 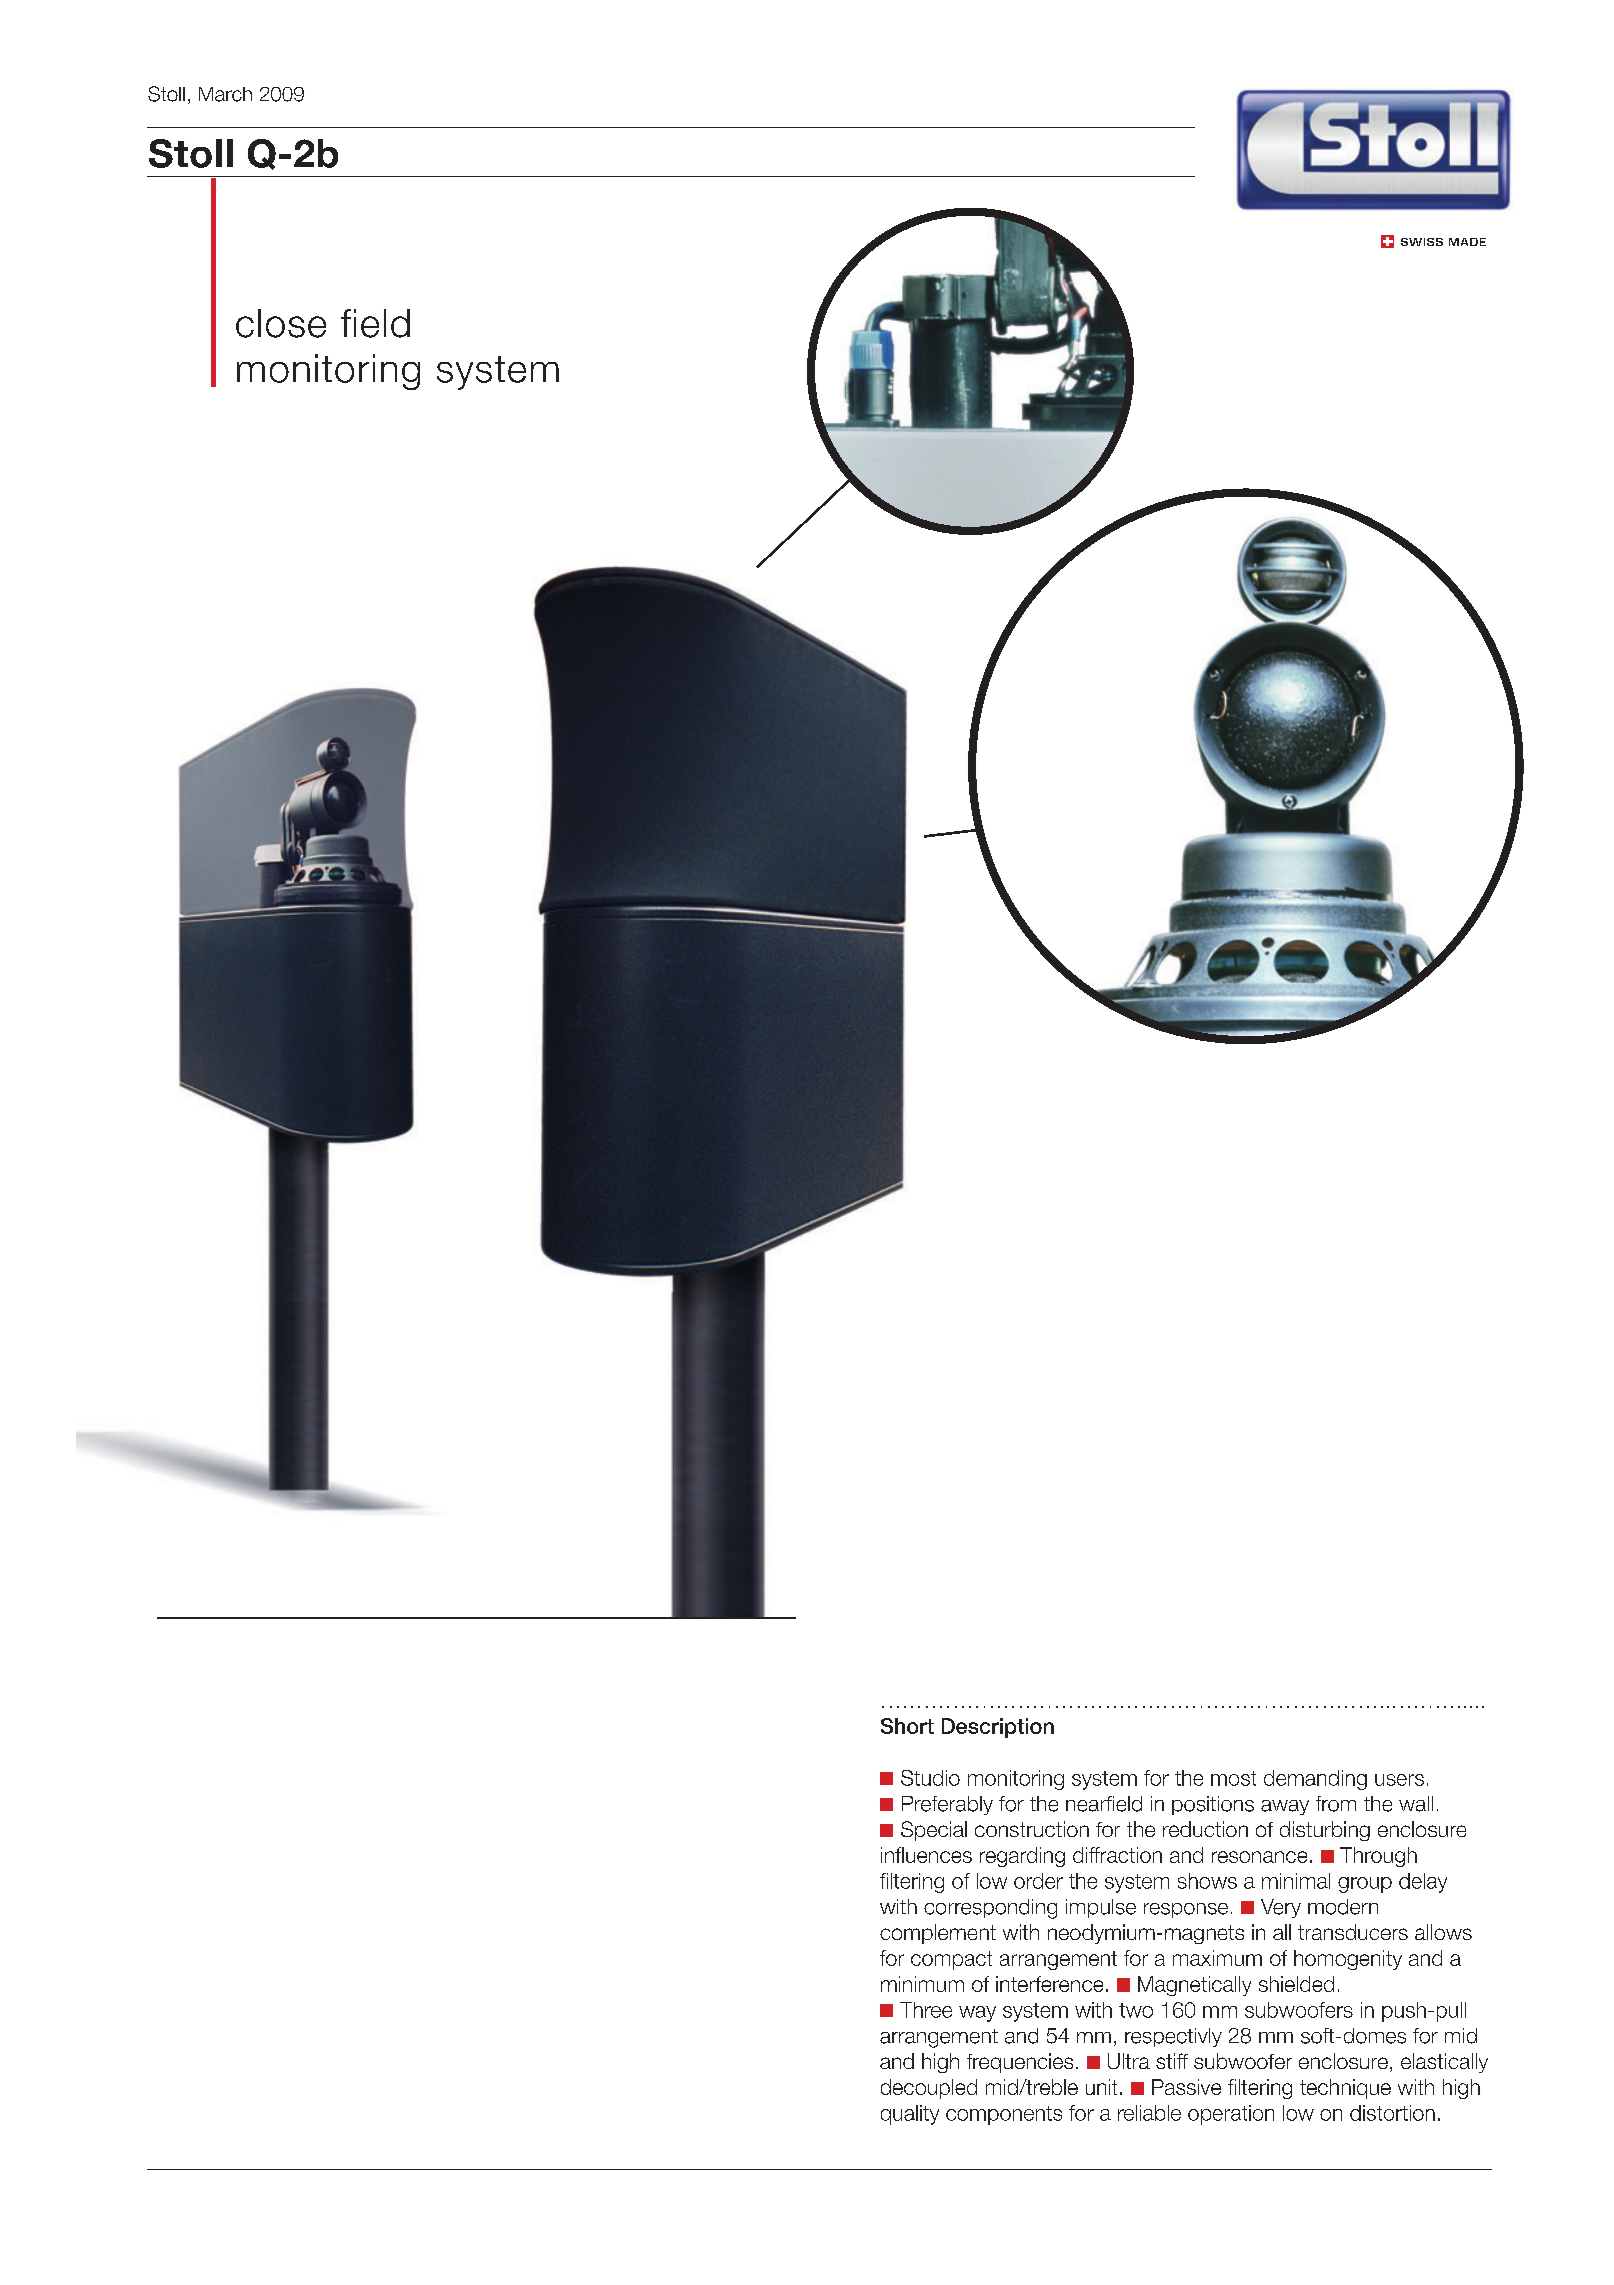 What do you see at coordinates (930, 1778) in the page?
I see `Studio` at bounding box center [930, 1778].
